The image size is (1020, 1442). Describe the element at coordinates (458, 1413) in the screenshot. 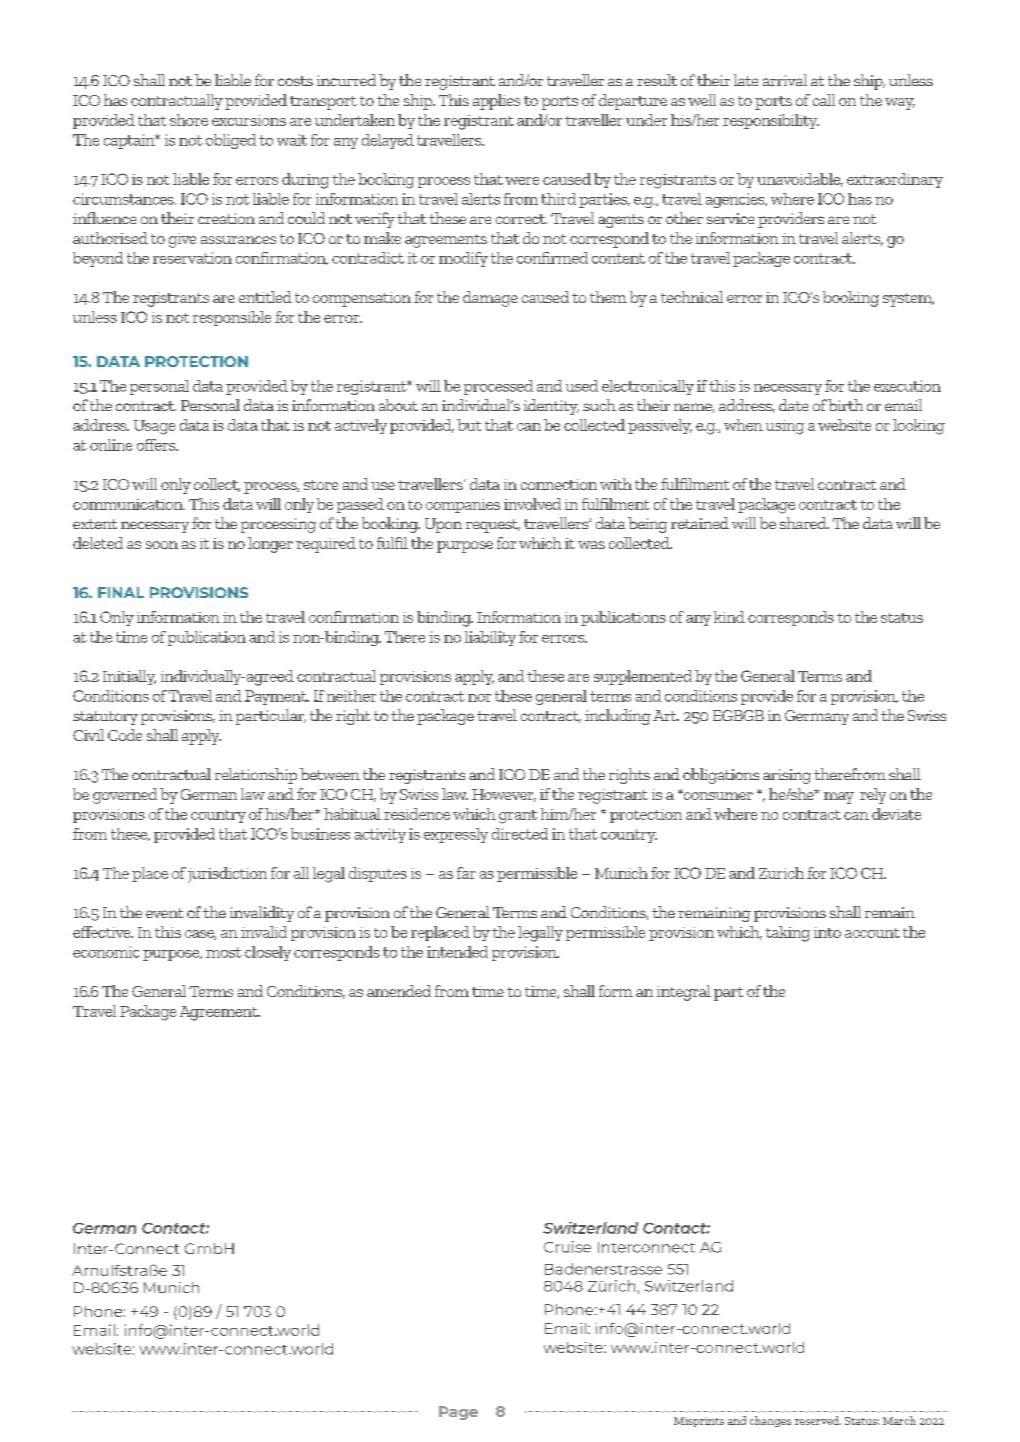

I see `Page` at that location.
